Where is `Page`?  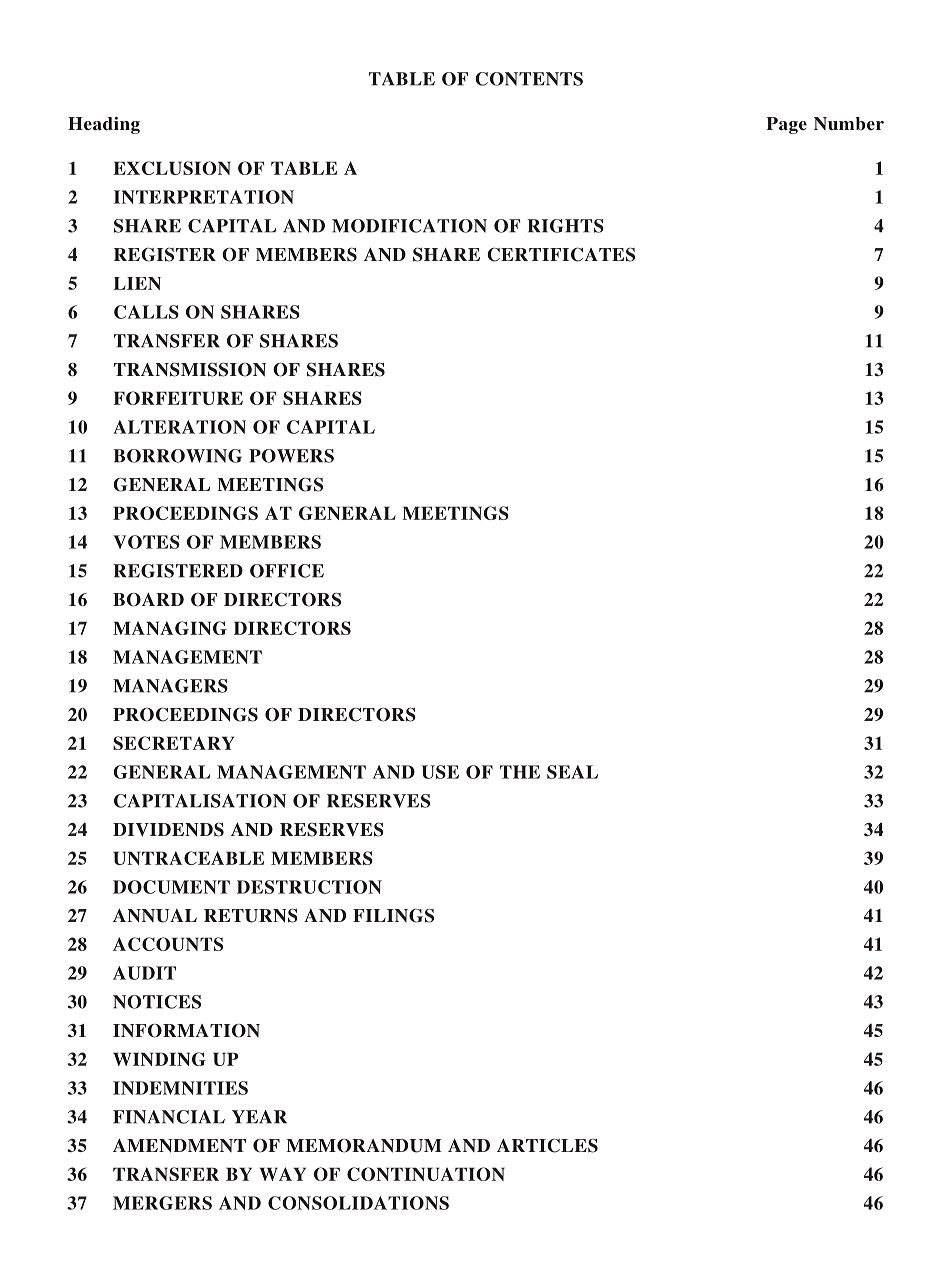 Page is located at coordinates (786, 125).
